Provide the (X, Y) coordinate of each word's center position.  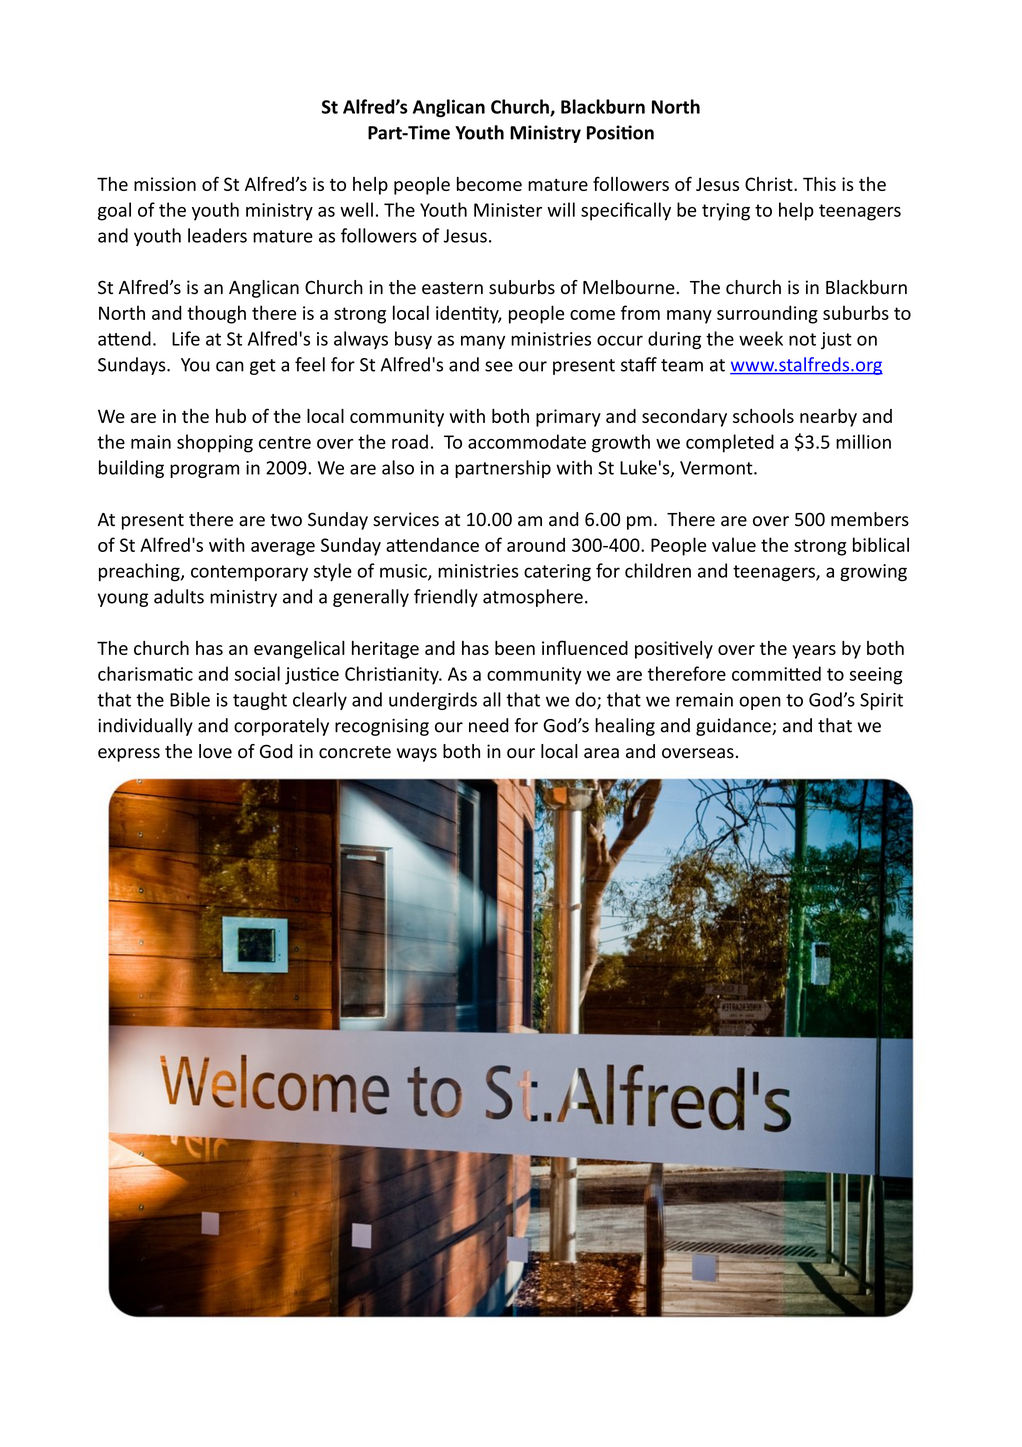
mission (165, 184)
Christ (770, 184)
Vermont (717, 468)
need (489, 725)
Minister (508, 210)
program (204, 471)
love (215, 751)
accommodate (527, 441)
